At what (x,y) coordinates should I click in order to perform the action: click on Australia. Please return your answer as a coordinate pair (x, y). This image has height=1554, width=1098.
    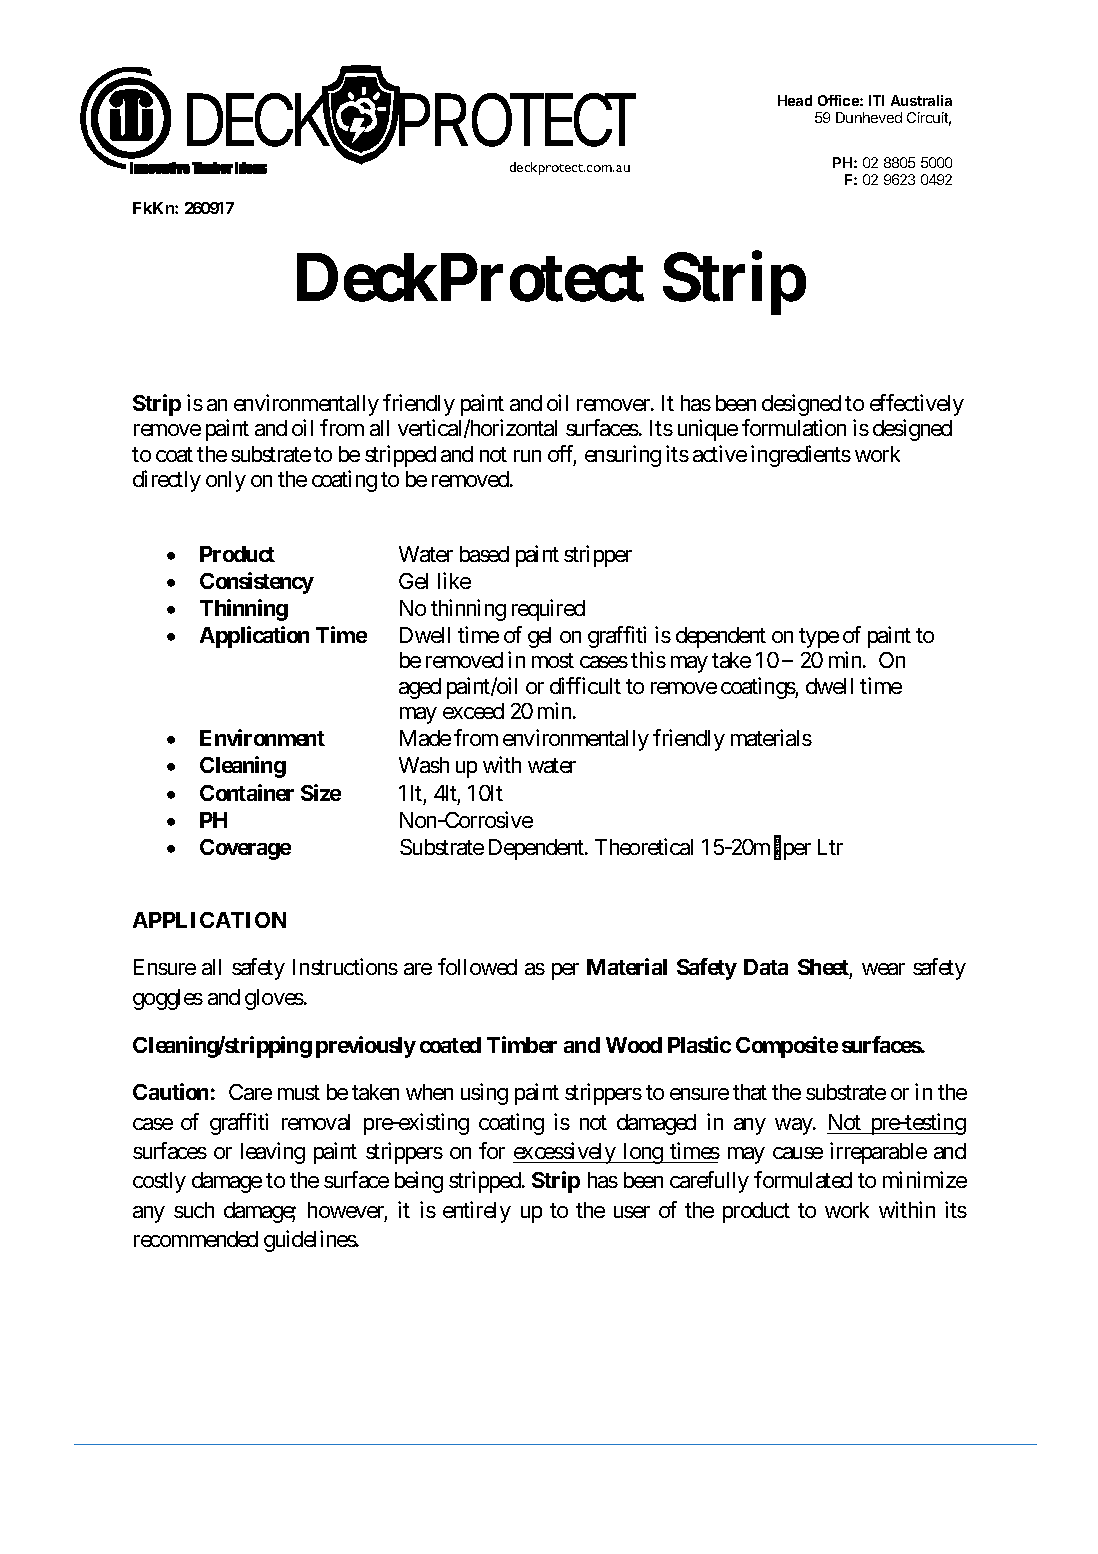
    Looking at the image, I should click on (921, 100).
